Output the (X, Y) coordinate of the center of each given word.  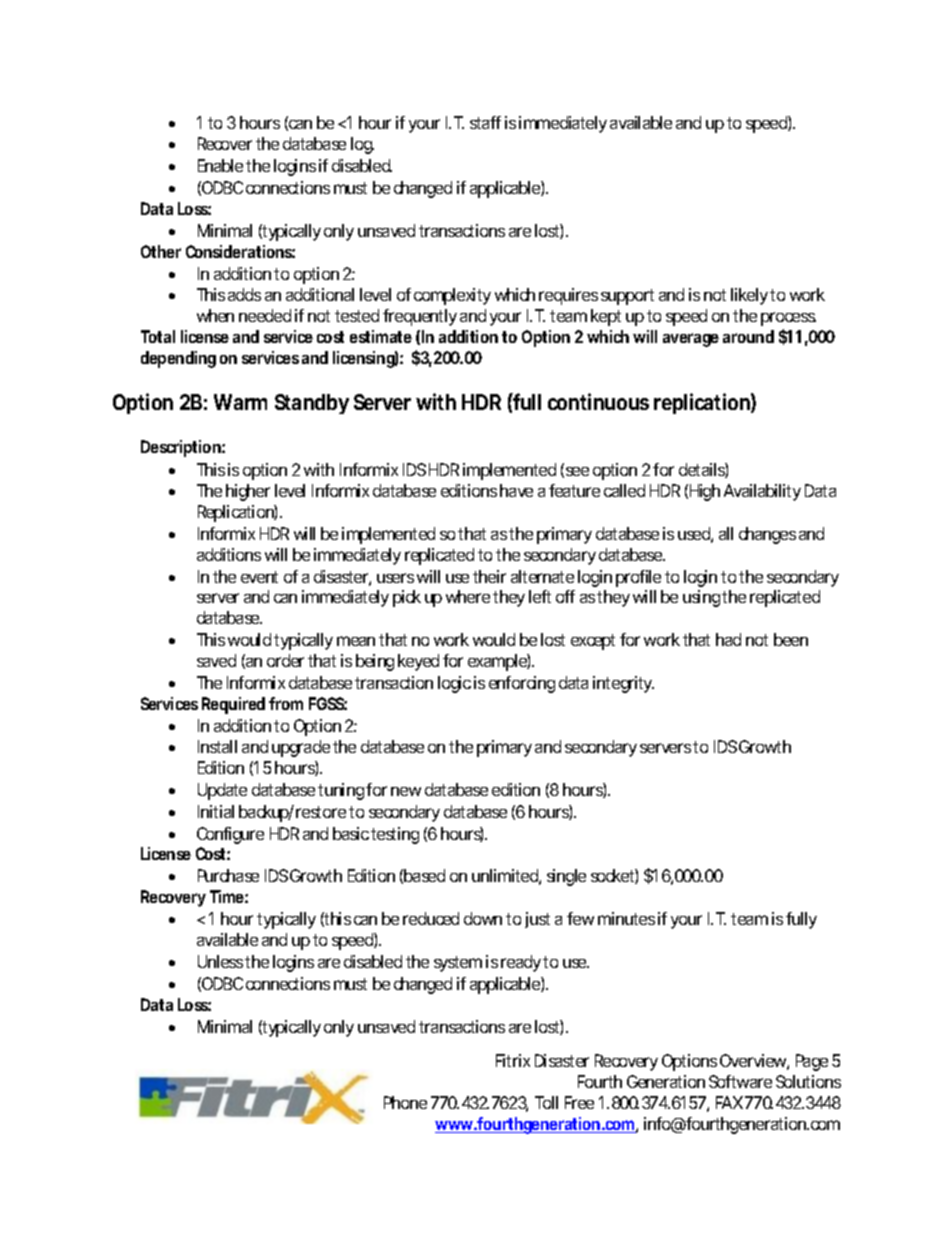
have (516, 490)
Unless (220, 961)
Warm (240, 402)
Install (217, 746)
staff (485, 122)
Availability (762, 492)
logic (454, 684)
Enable (220, 165)
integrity (623, 684)
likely (749, 296)
